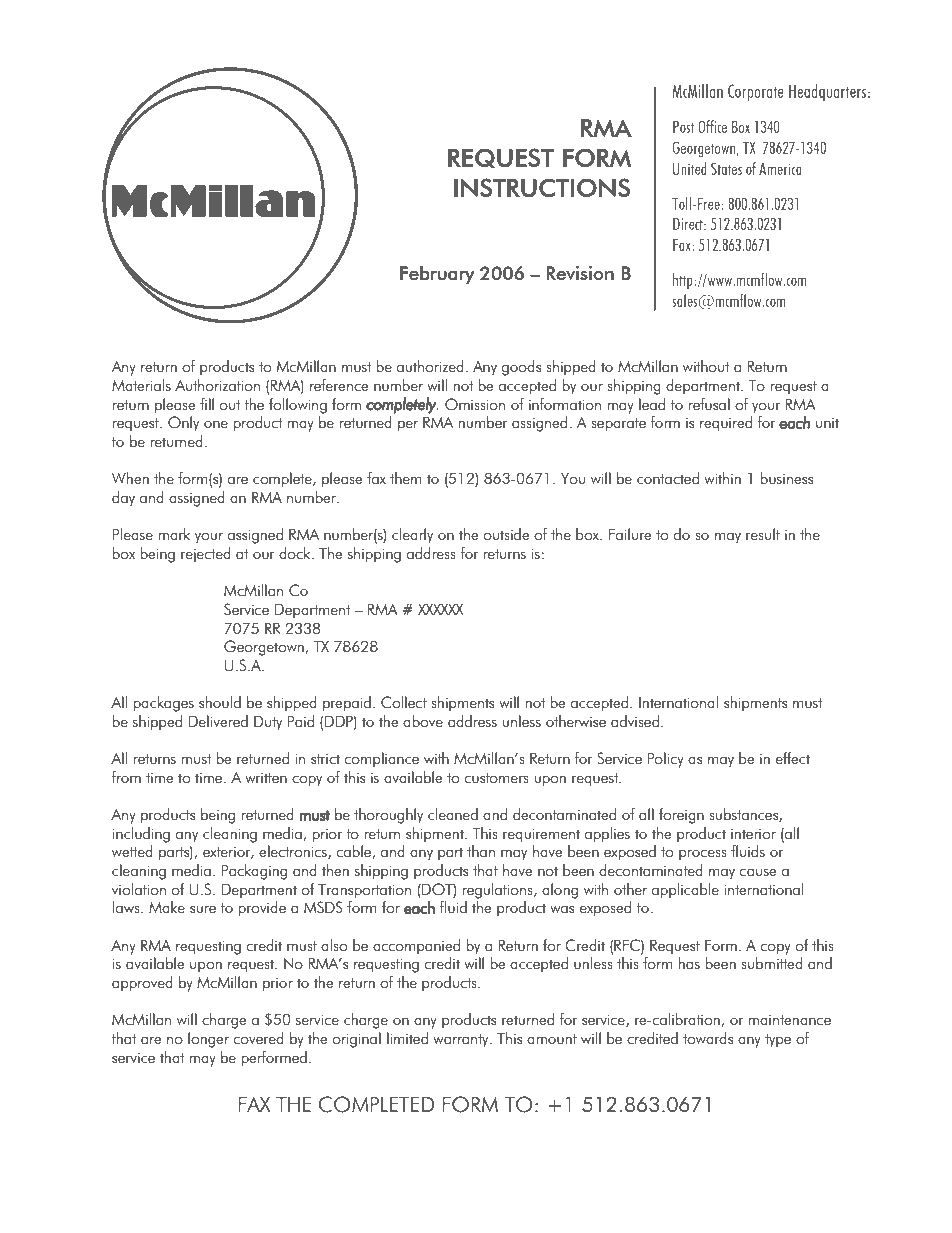  Describe the element at coordinates (441, 609) in the screenshot. I see `XXXXXX` at that location.
